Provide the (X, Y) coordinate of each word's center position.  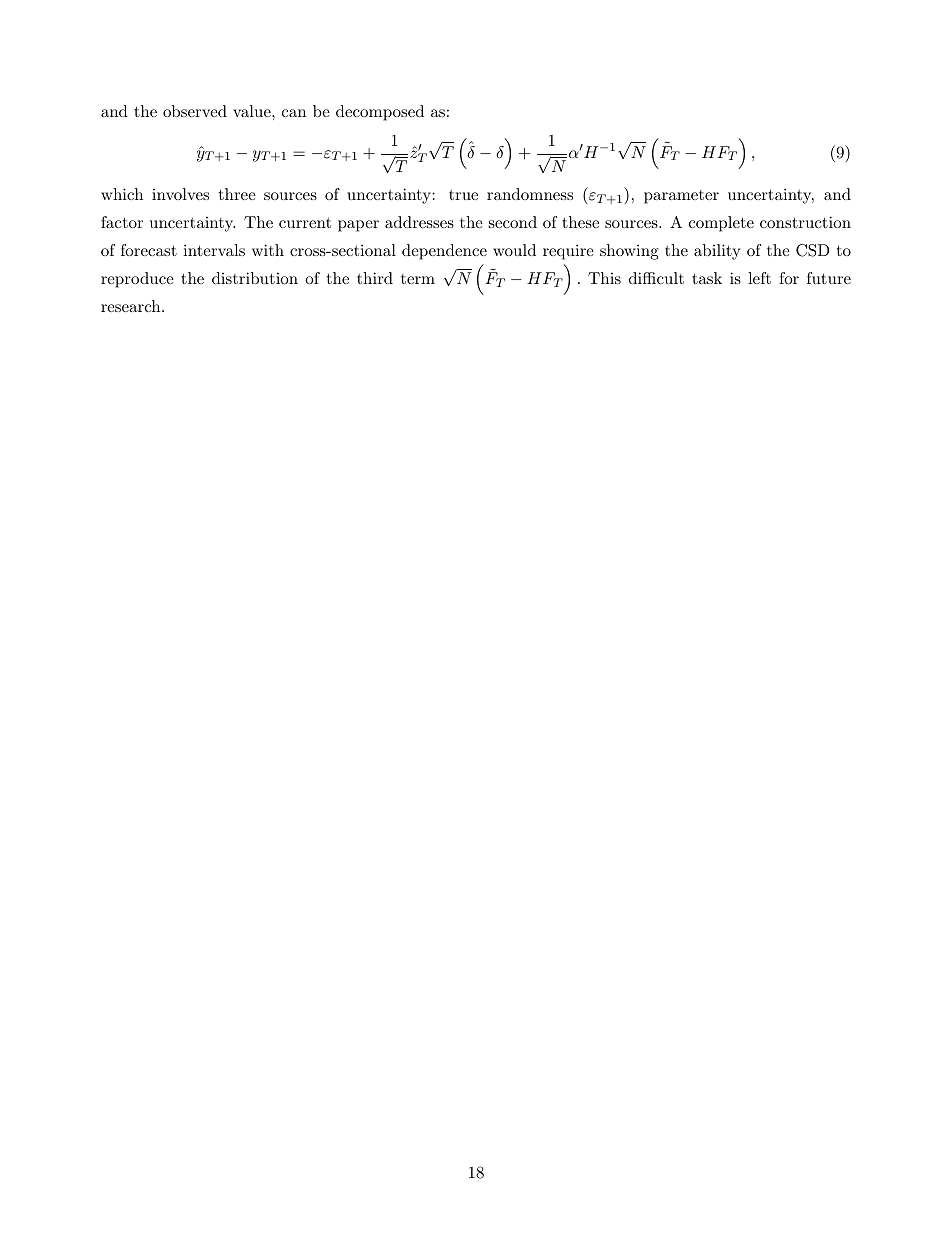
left (759, 278)
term (418, 279)
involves (180, 194)
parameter (681, 197)
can (294, 113)
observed (195, 111)
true (463, 194)
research (132, 306)
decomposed (380, 113)
